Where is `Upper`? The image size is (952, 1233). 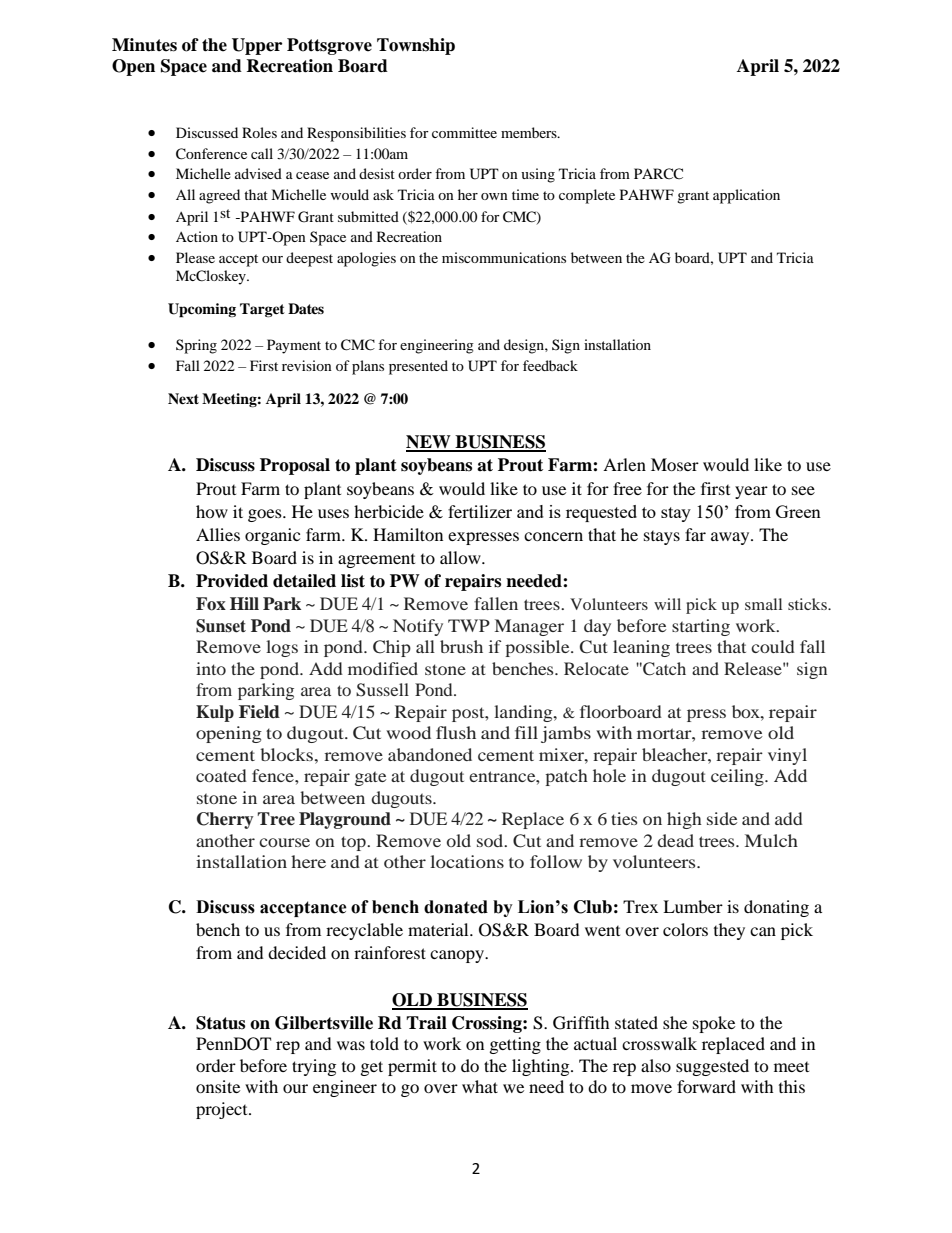
Upper is located at coordinates (257, 46).
